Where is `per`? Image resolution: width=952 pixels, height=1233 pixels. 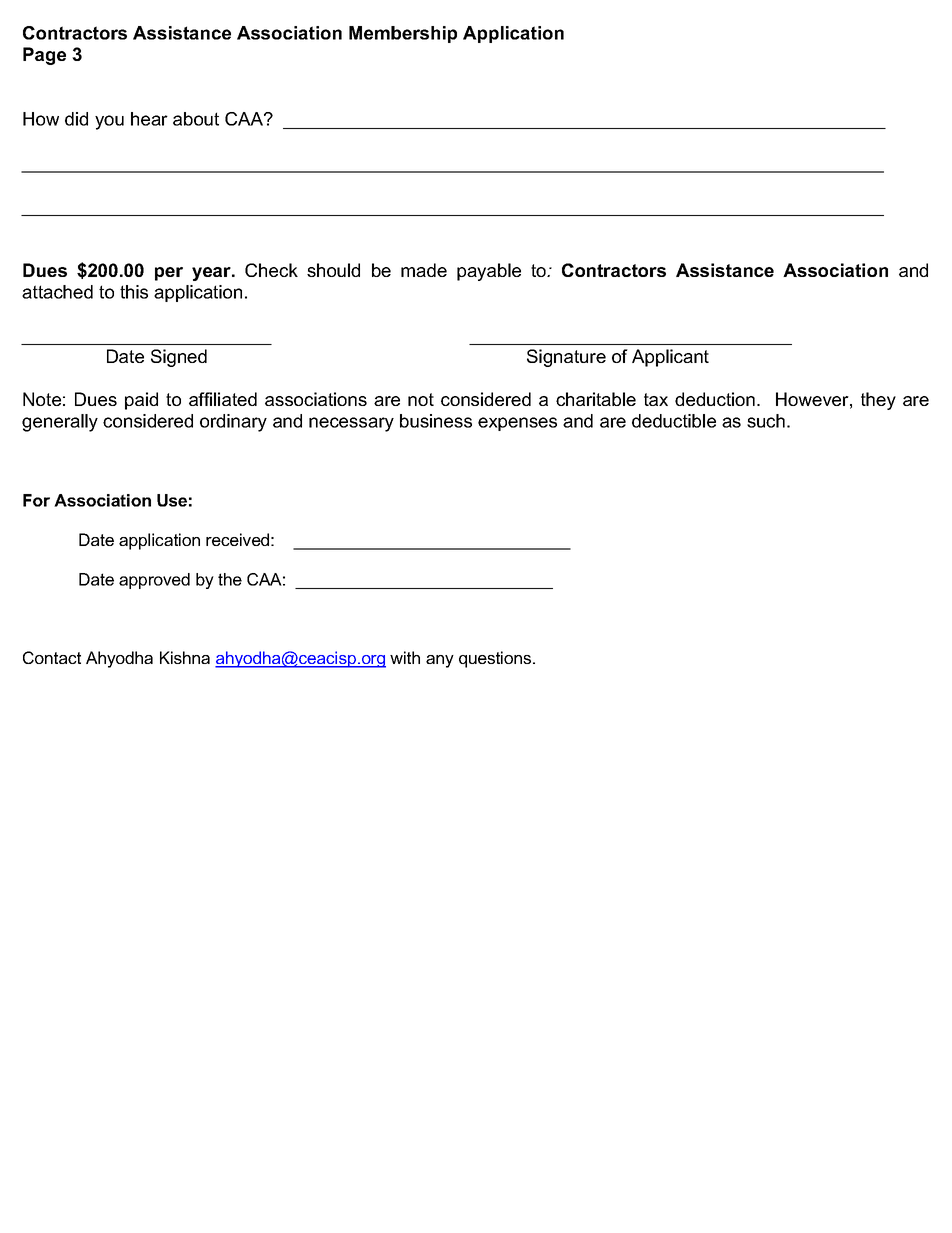
per is located at coordinates (169, 274).
